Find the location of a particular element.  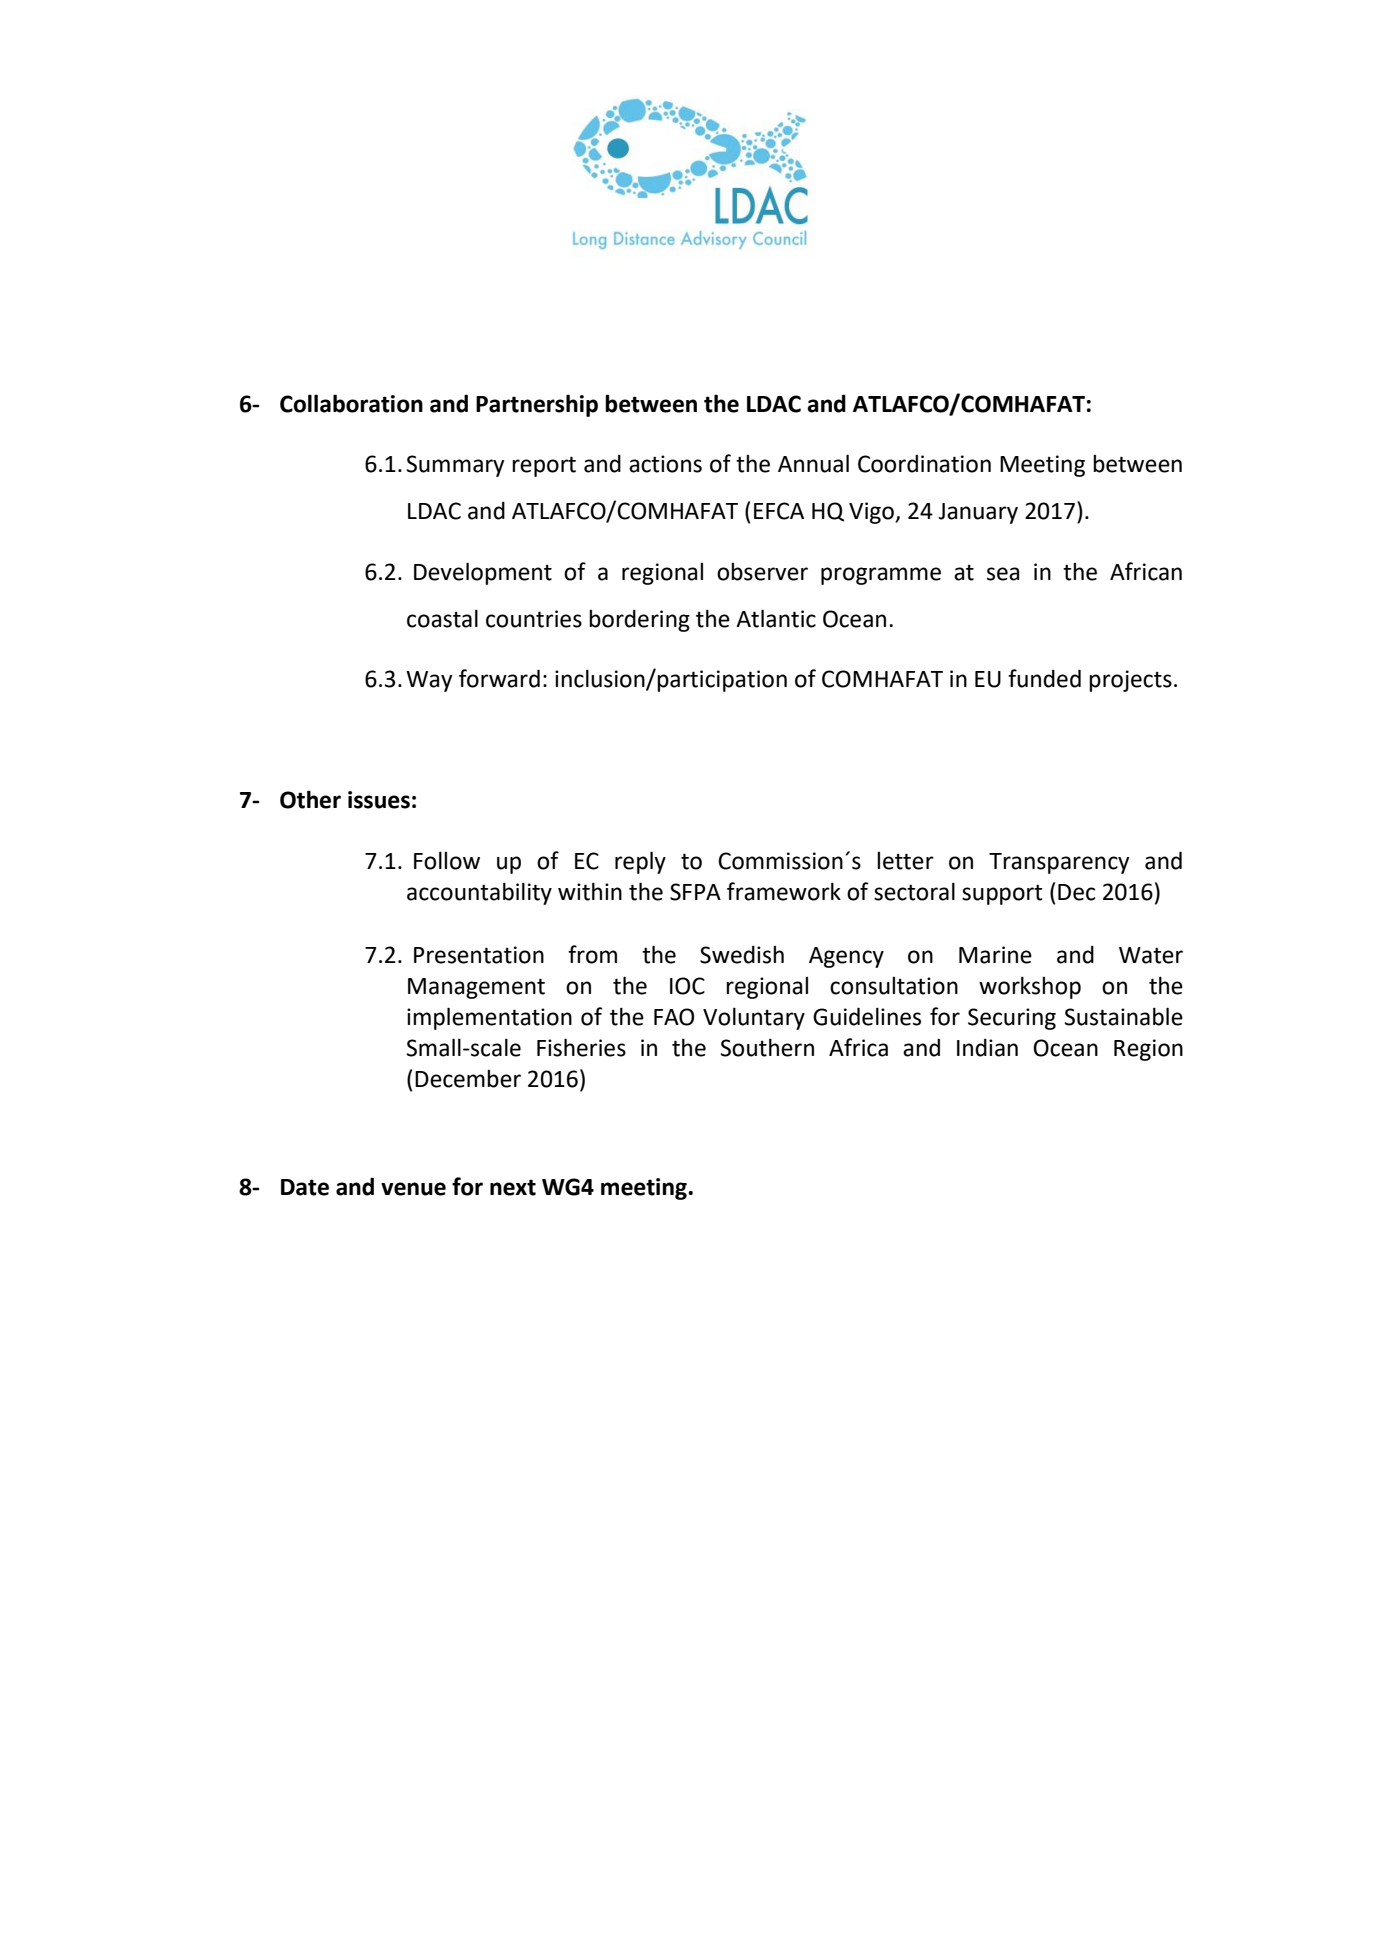

Indian is located at coordinates (987, 1048).
